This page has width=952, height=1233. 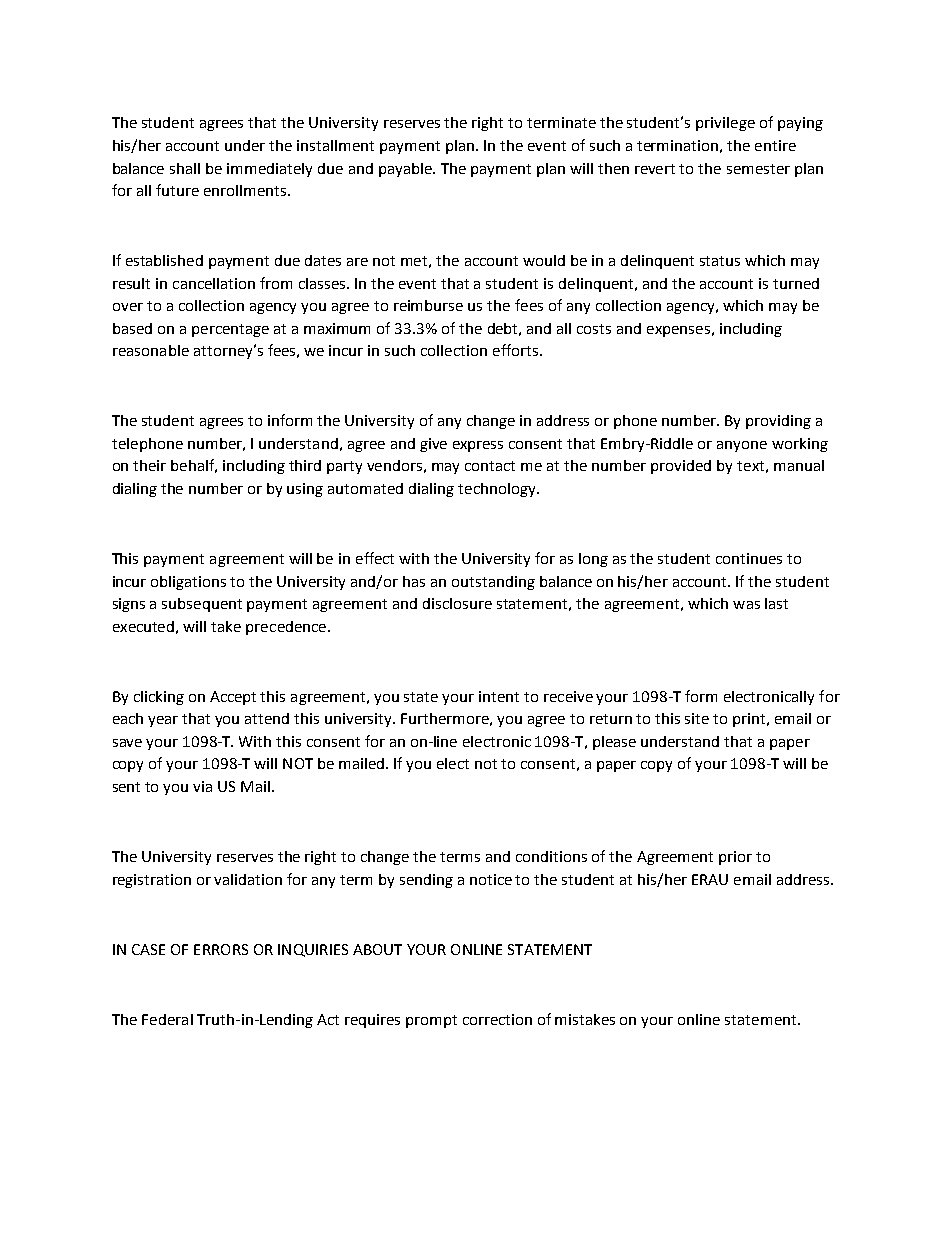 What do you see at coordinates (406, 170) in the page?
I see `payable` at bounding box center [406, 170].
